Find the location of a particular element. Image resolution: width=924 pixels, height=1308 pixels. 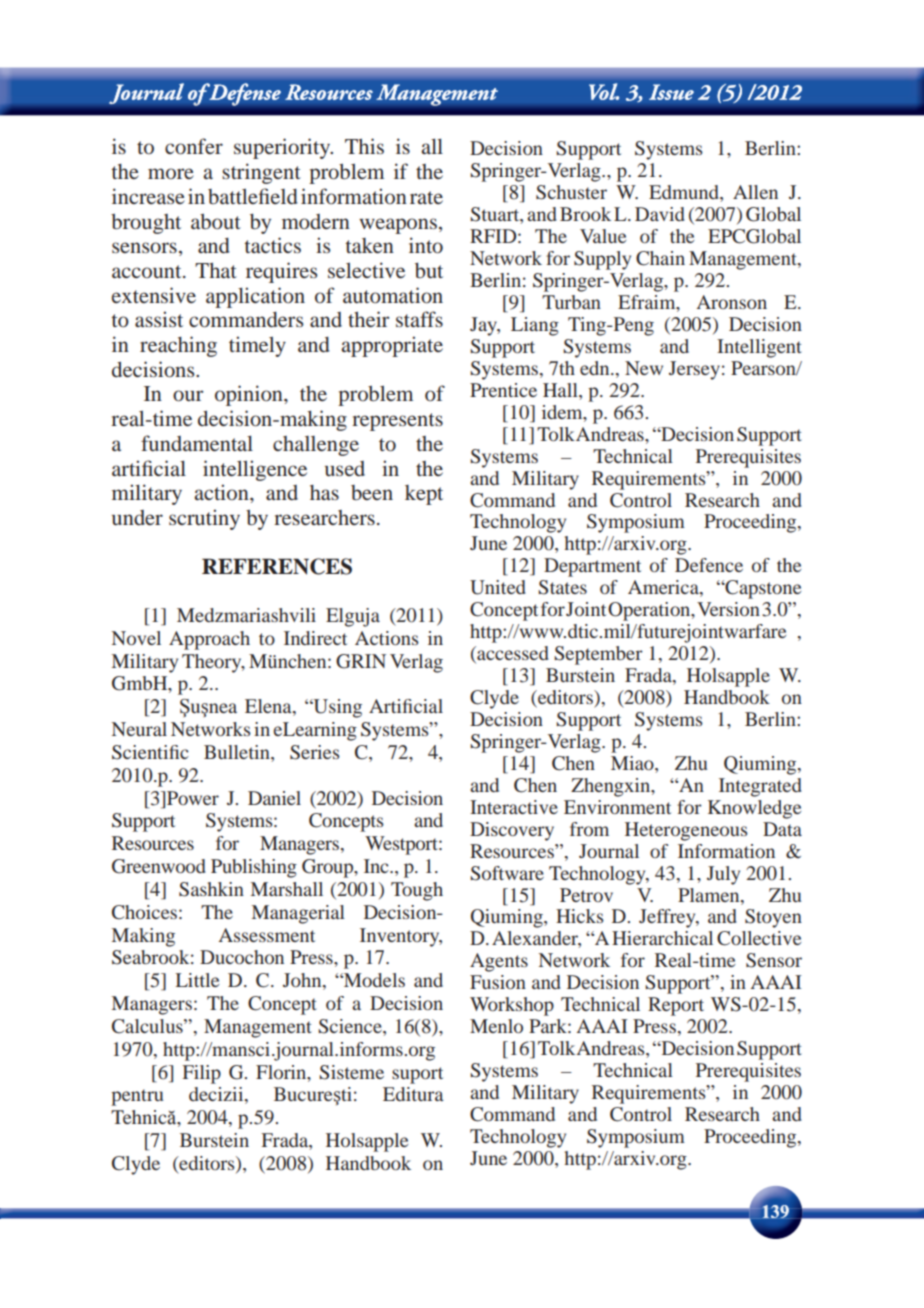

weapons is located at coordinates (398, 226).
